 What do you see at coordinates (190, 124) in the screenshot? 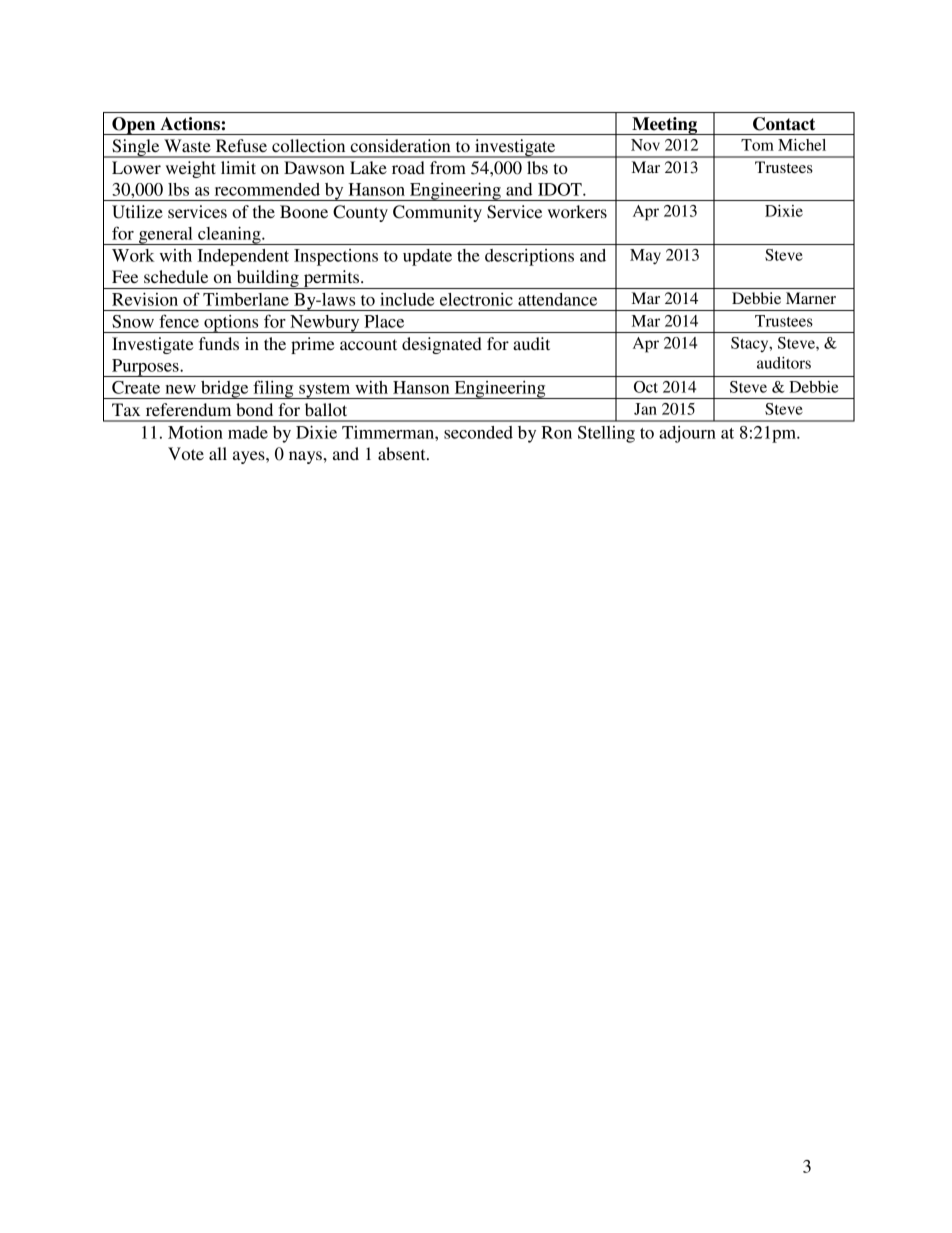
I see `Actions` at bounding box center [190, 124].
